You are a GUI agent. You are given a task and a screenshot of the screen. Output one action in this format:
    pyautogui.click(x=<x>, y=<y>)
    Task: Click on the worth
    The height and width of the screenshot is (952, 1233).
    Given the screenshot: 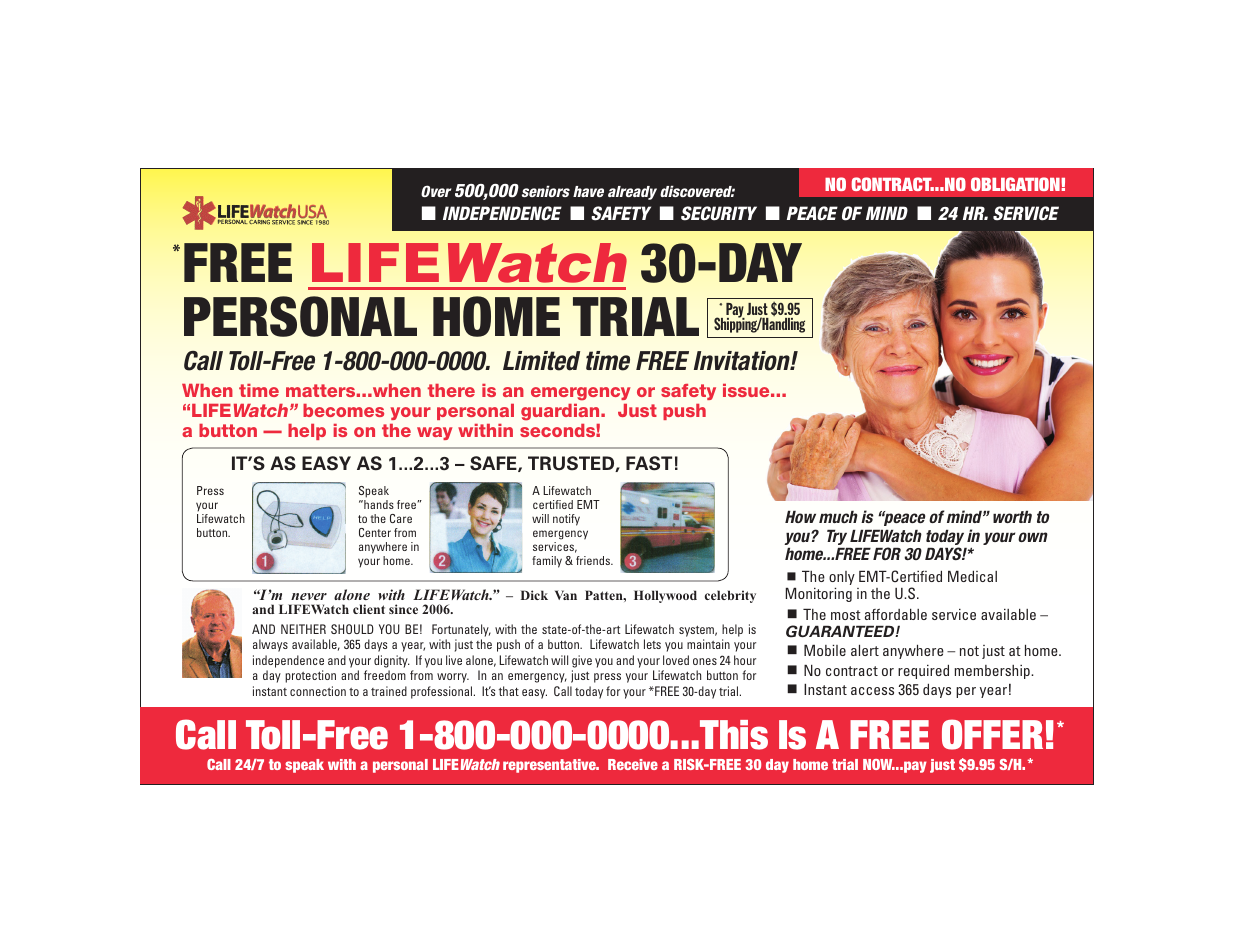 What is the action you would take?
    pyautogui.click(x=1012, y=516)
